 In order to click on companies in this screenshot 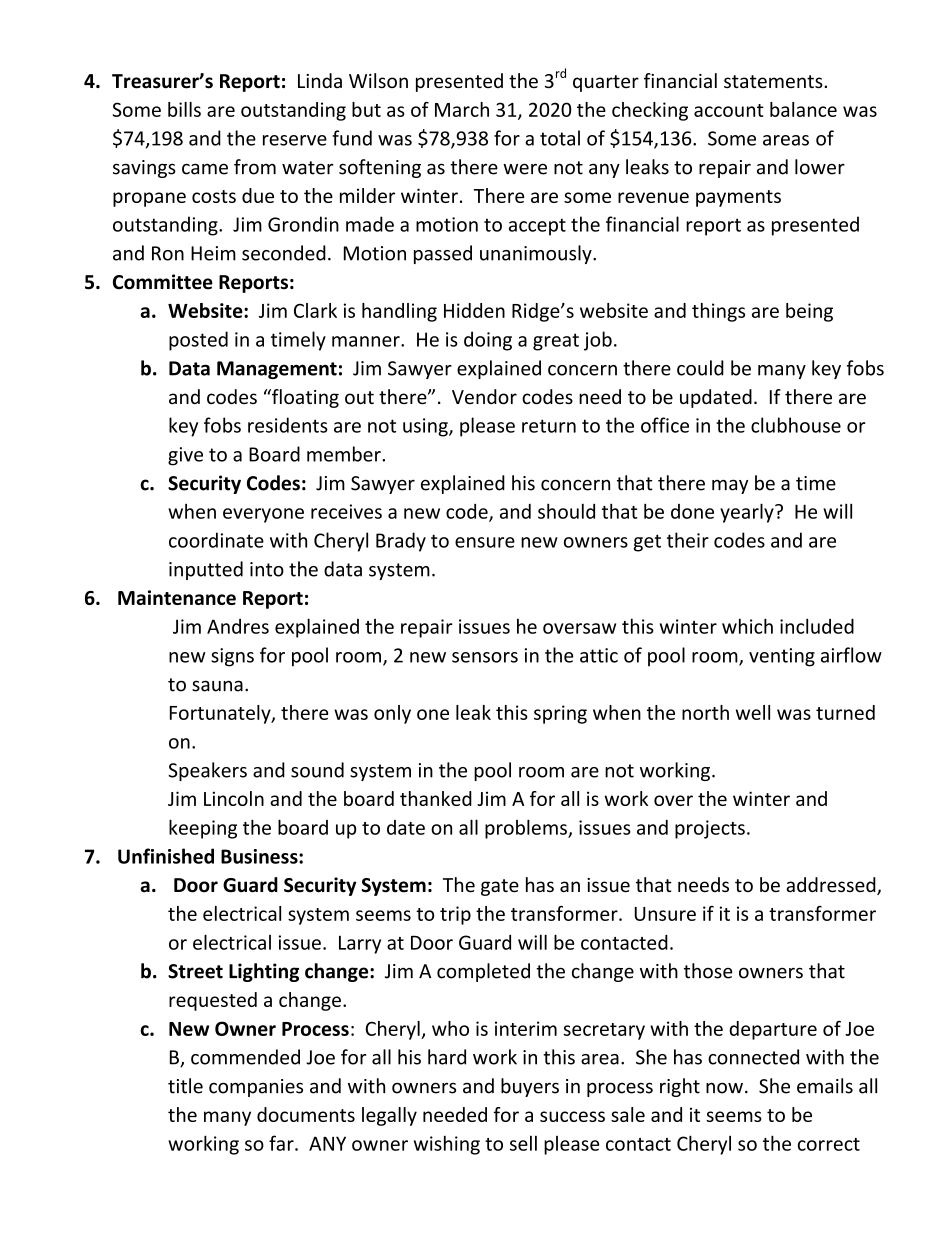, I will do `click(256, 1088)`.
